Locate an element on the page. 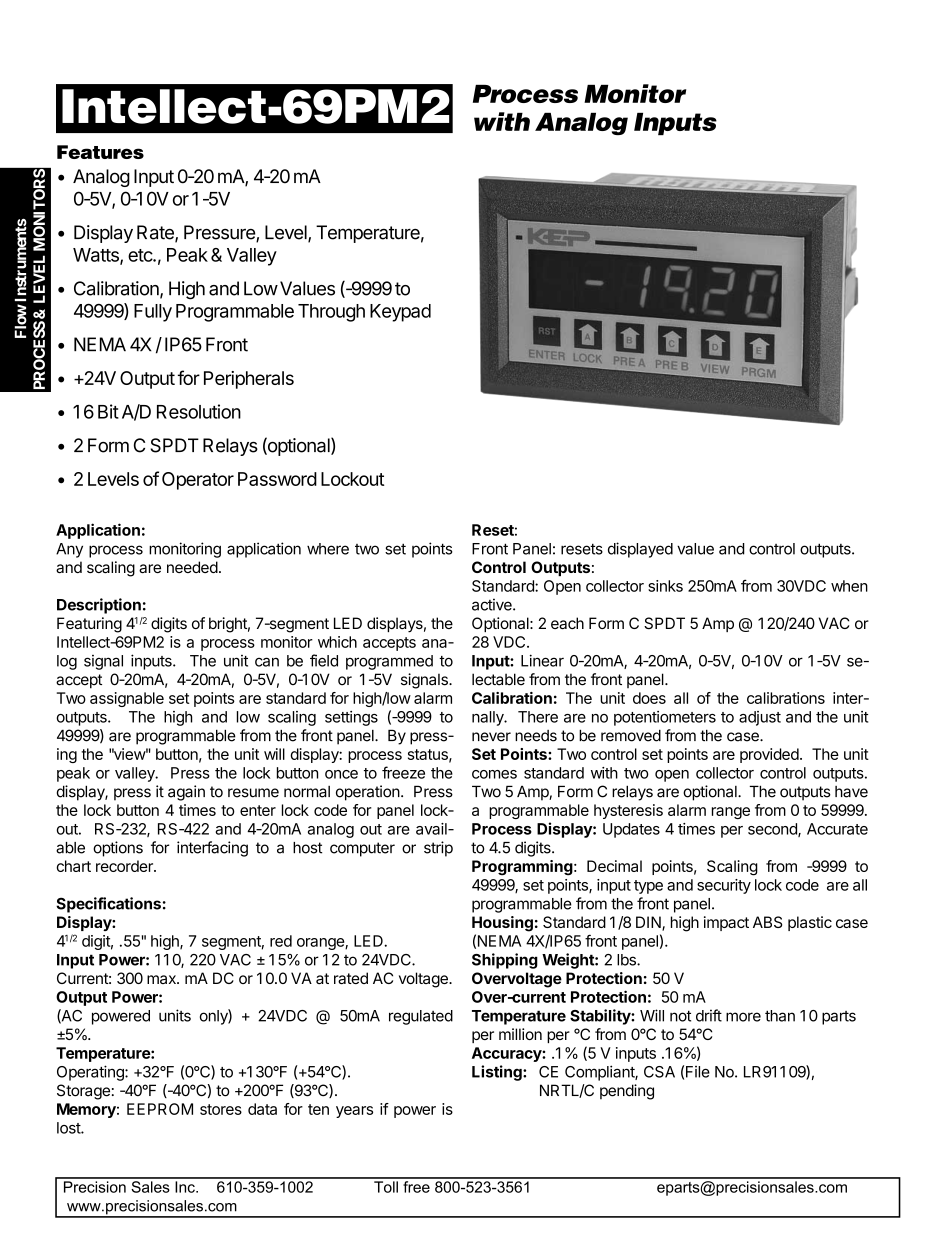 This document has height=1233, width=952. security is located at coordinates (724, 886).
